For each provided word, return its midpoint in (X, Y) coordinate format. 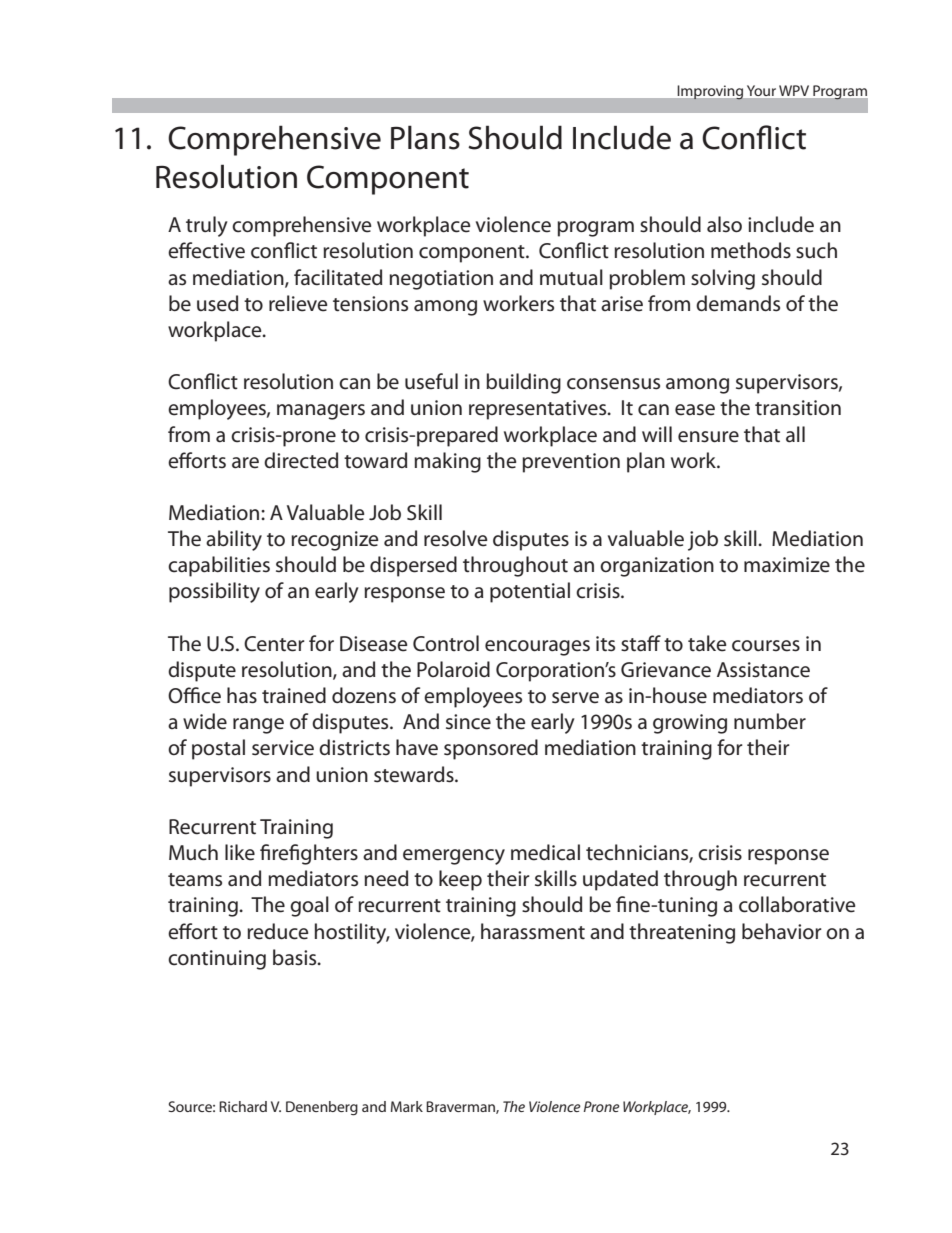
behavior (782, 931)
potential (530, 592)
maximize (787, 565)
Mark (407, 1106)
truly (207, 226)
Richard (243, 1106)
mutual (571, 277)
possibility (214, 592)
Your (761, 90)
